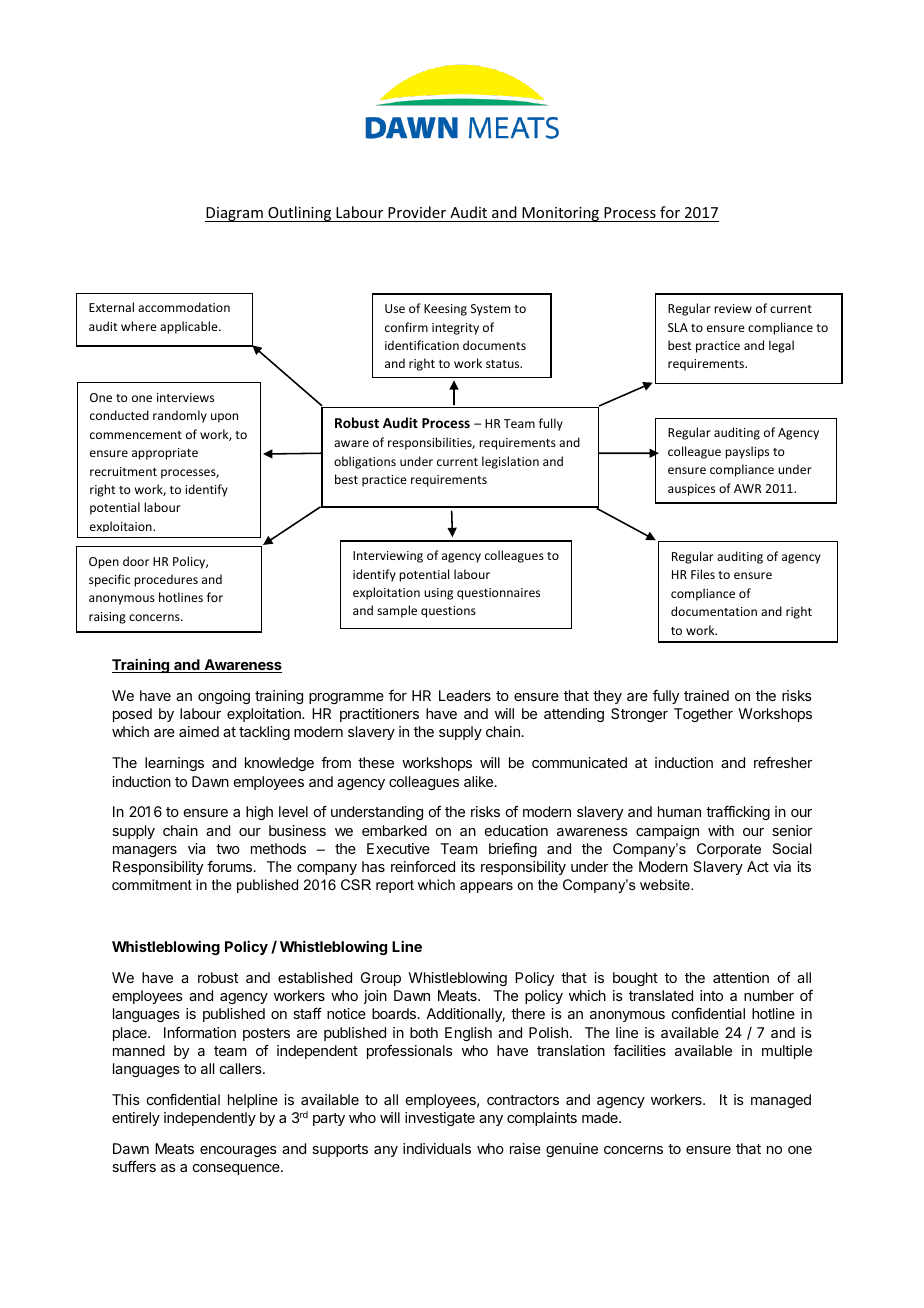  What do you see at coordinates (437, 1148) in the image?
I see `individuals` at bounding box center [437, 1148].
